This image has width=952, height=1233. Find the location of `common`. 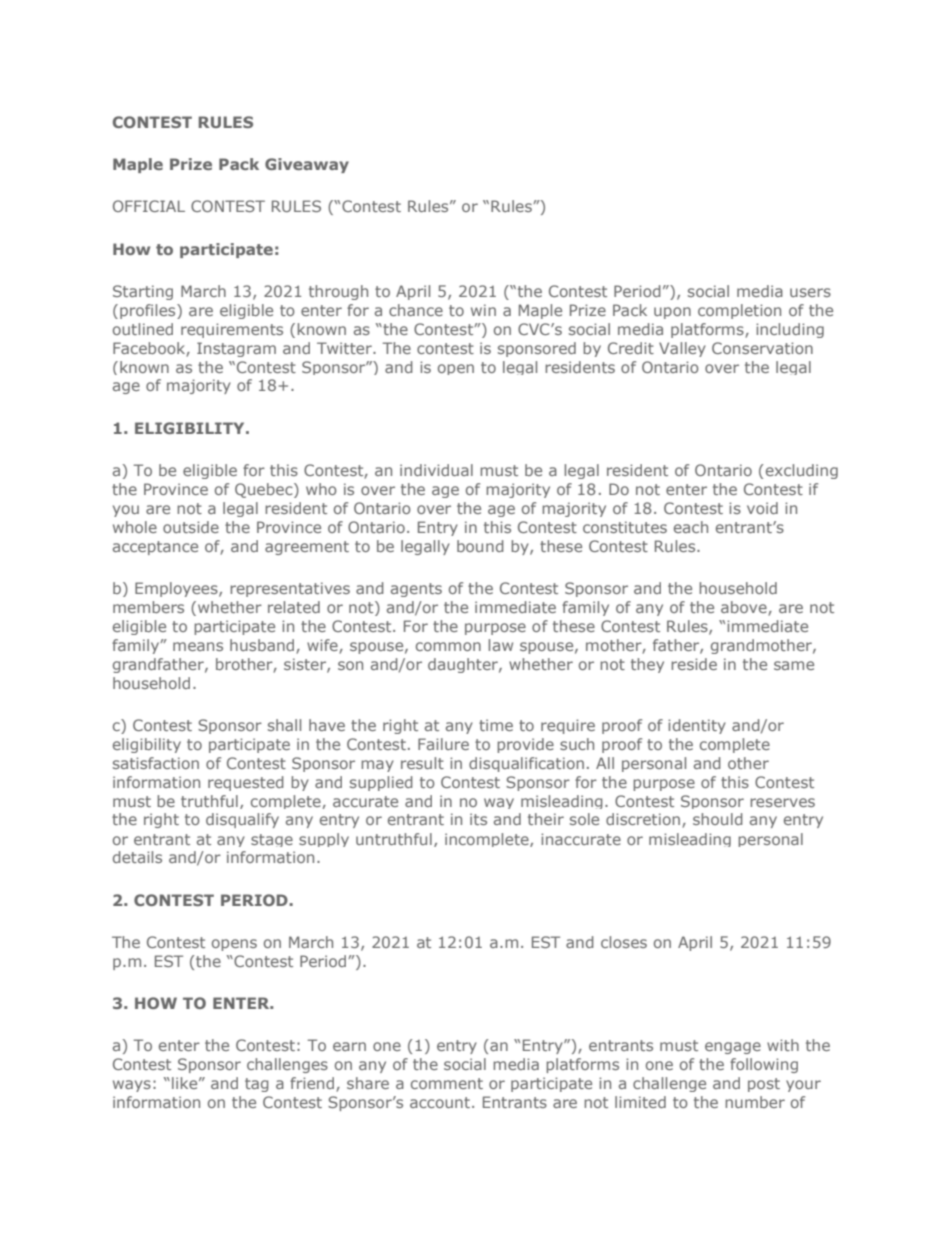

common is located at coordinates (448, 646).
